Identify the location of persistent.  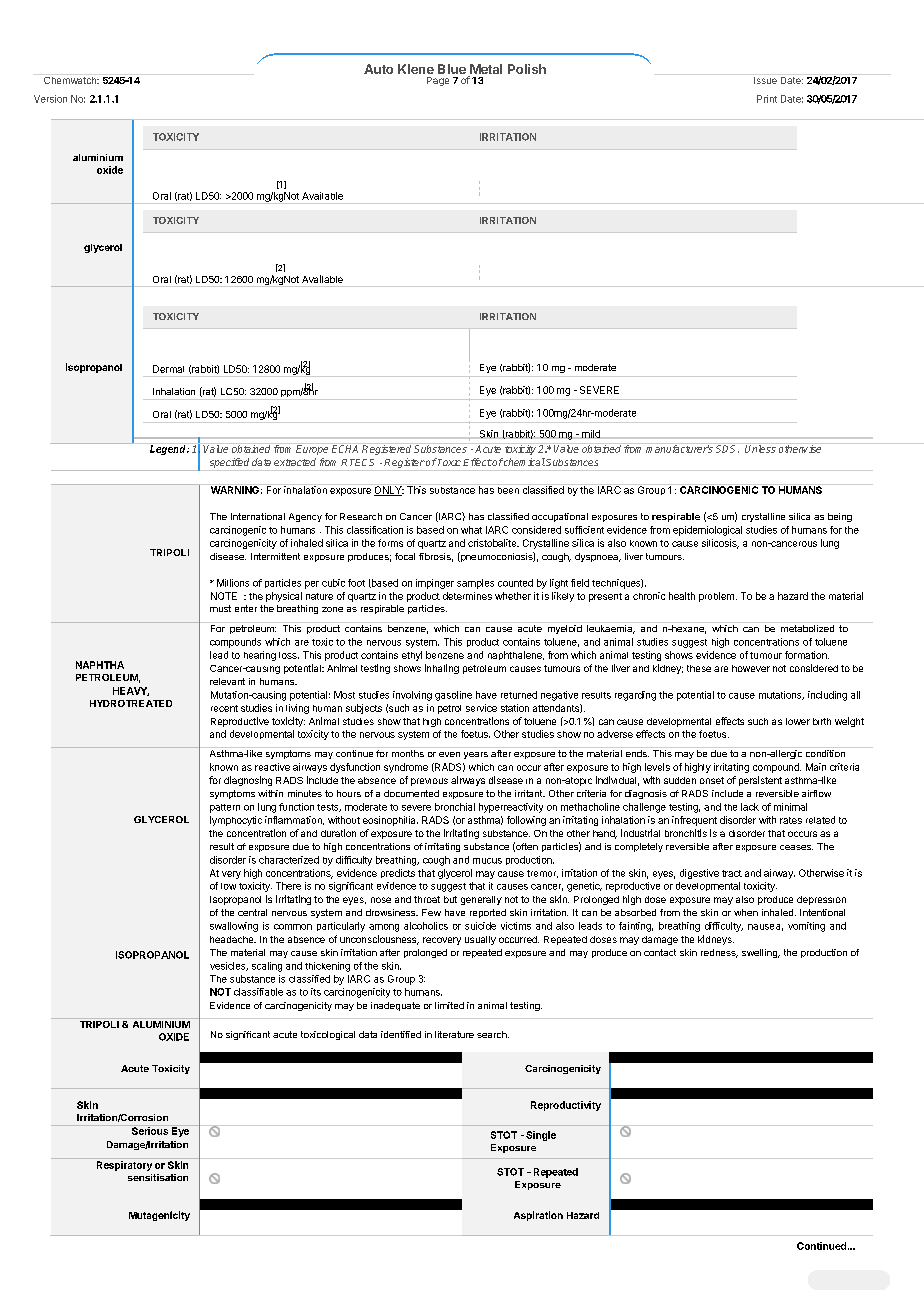
(760, 781).
